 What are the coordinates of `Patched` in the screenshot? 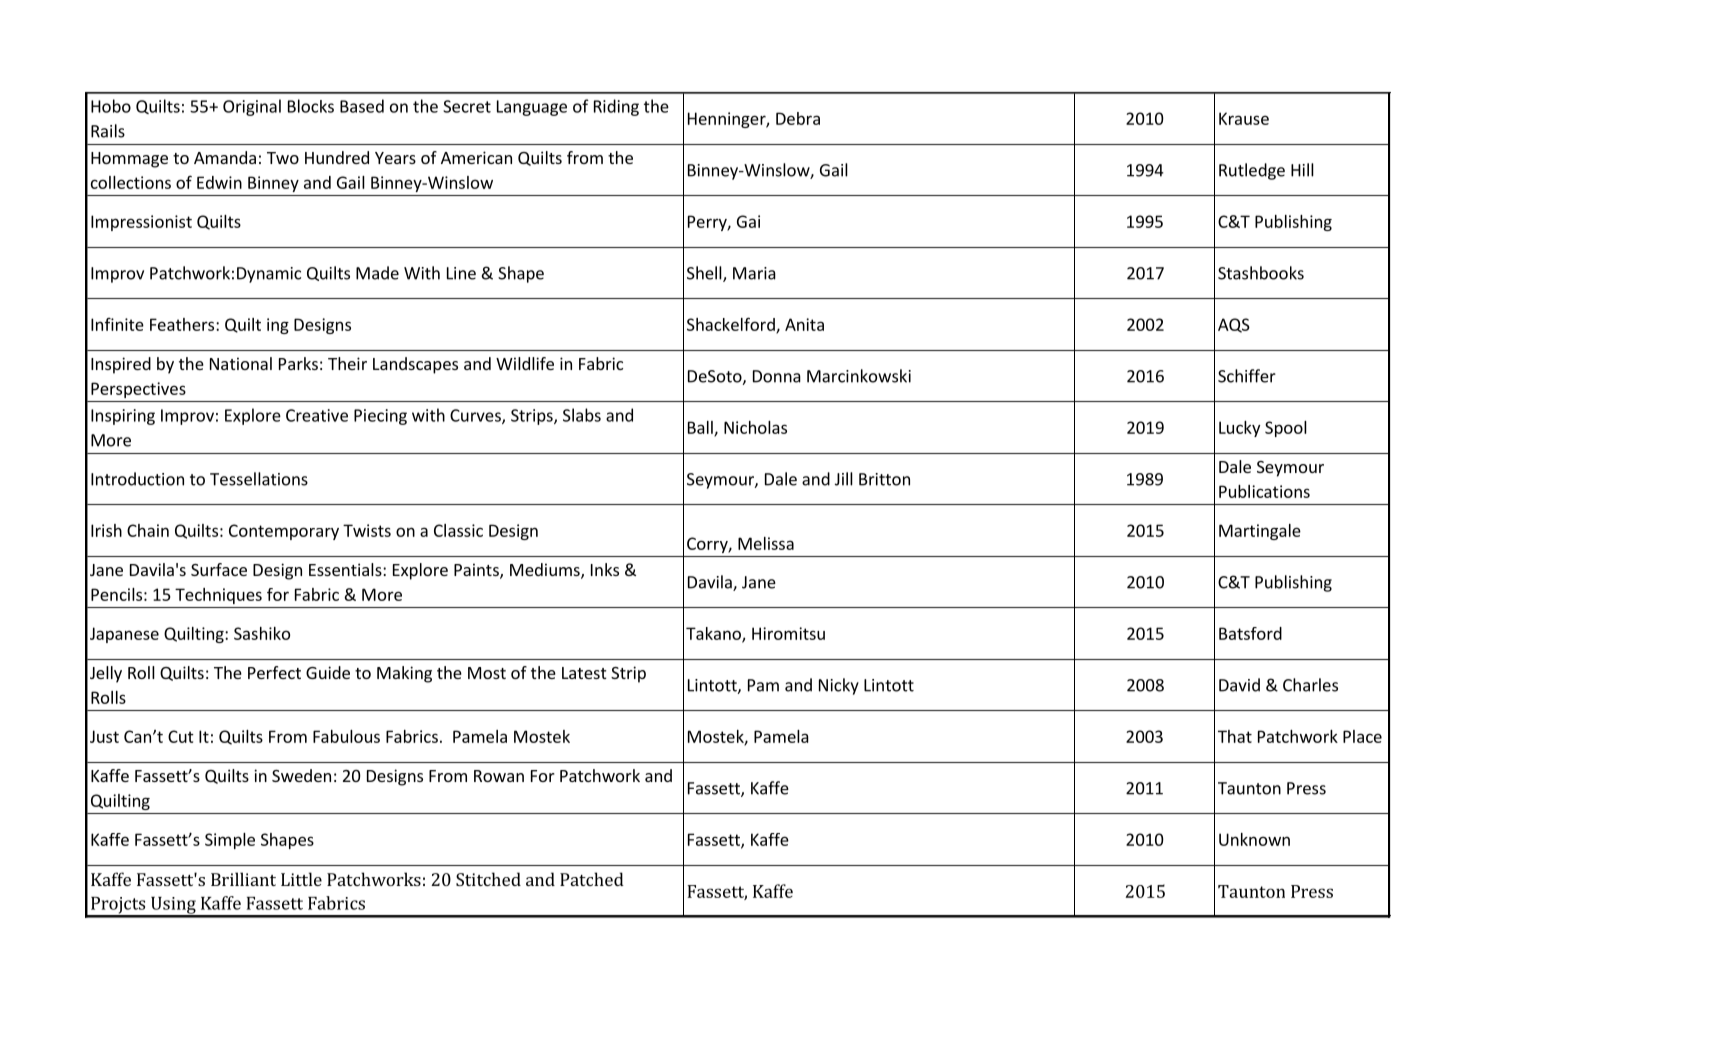 It's located at (592, 879).
